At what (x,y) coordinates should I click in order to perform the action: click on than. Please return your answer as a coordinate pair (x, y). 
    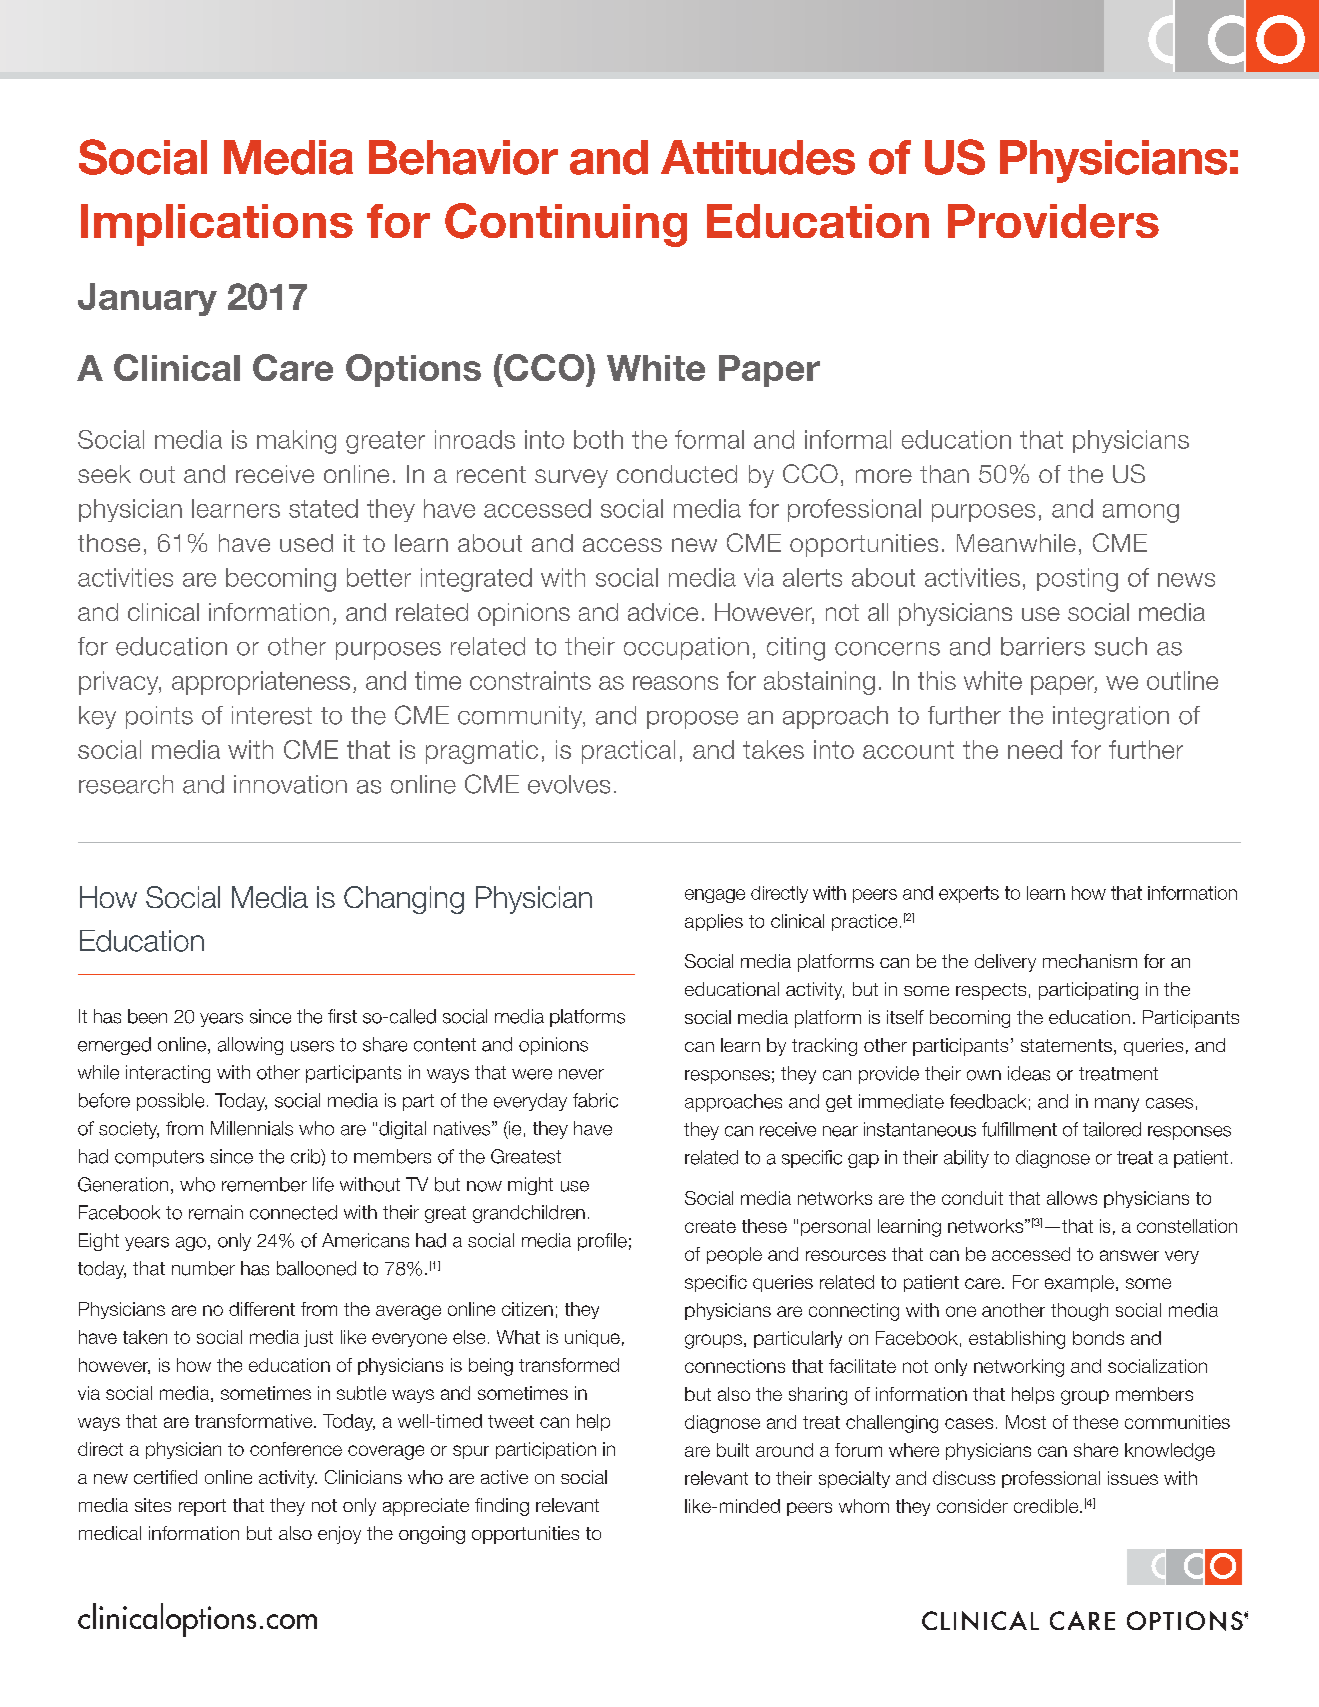
    Looking at the image, I should click on (944, 474).
